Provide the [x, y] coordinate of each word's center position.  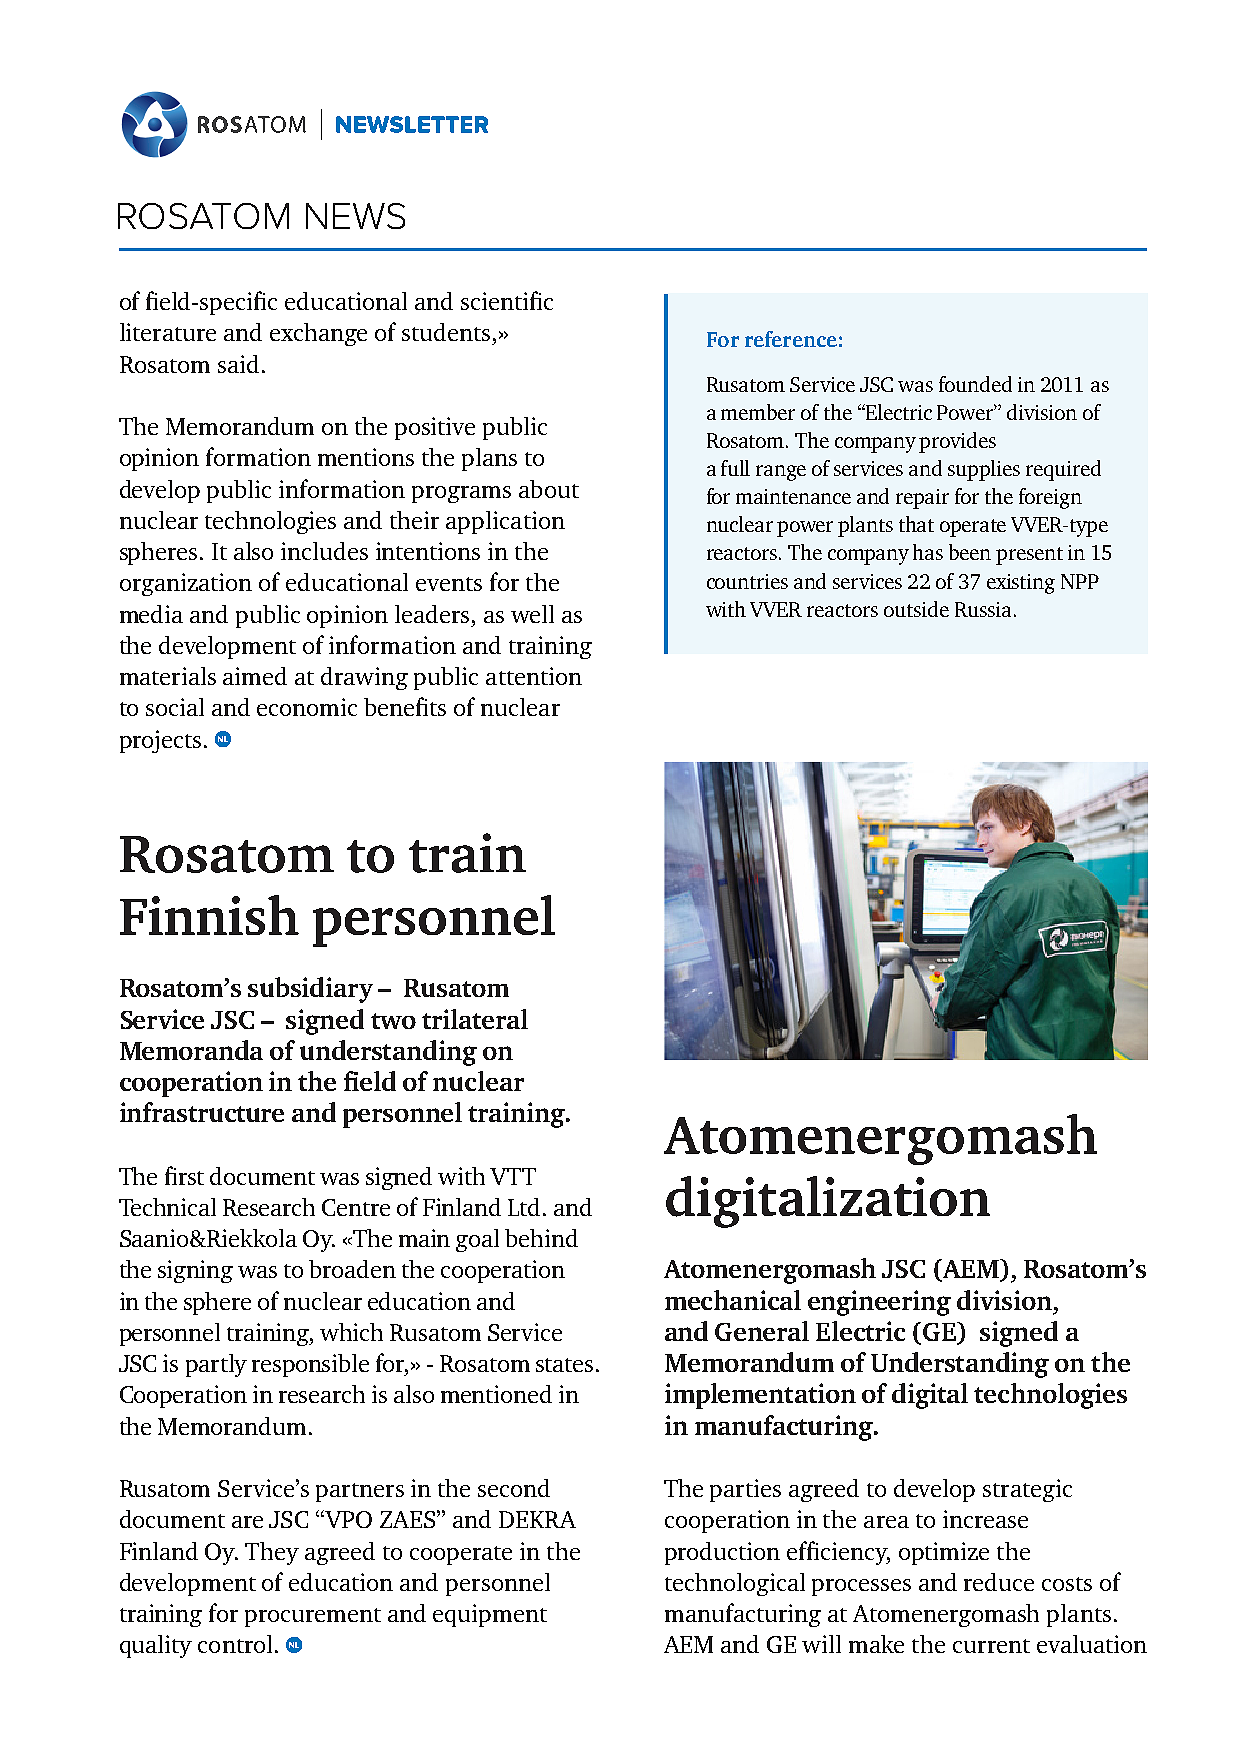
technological [735, 1584]
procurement [313, 1617]
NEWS [355, 216]
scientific [507, 300]
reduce [999, 1582]
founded [975, 384]
